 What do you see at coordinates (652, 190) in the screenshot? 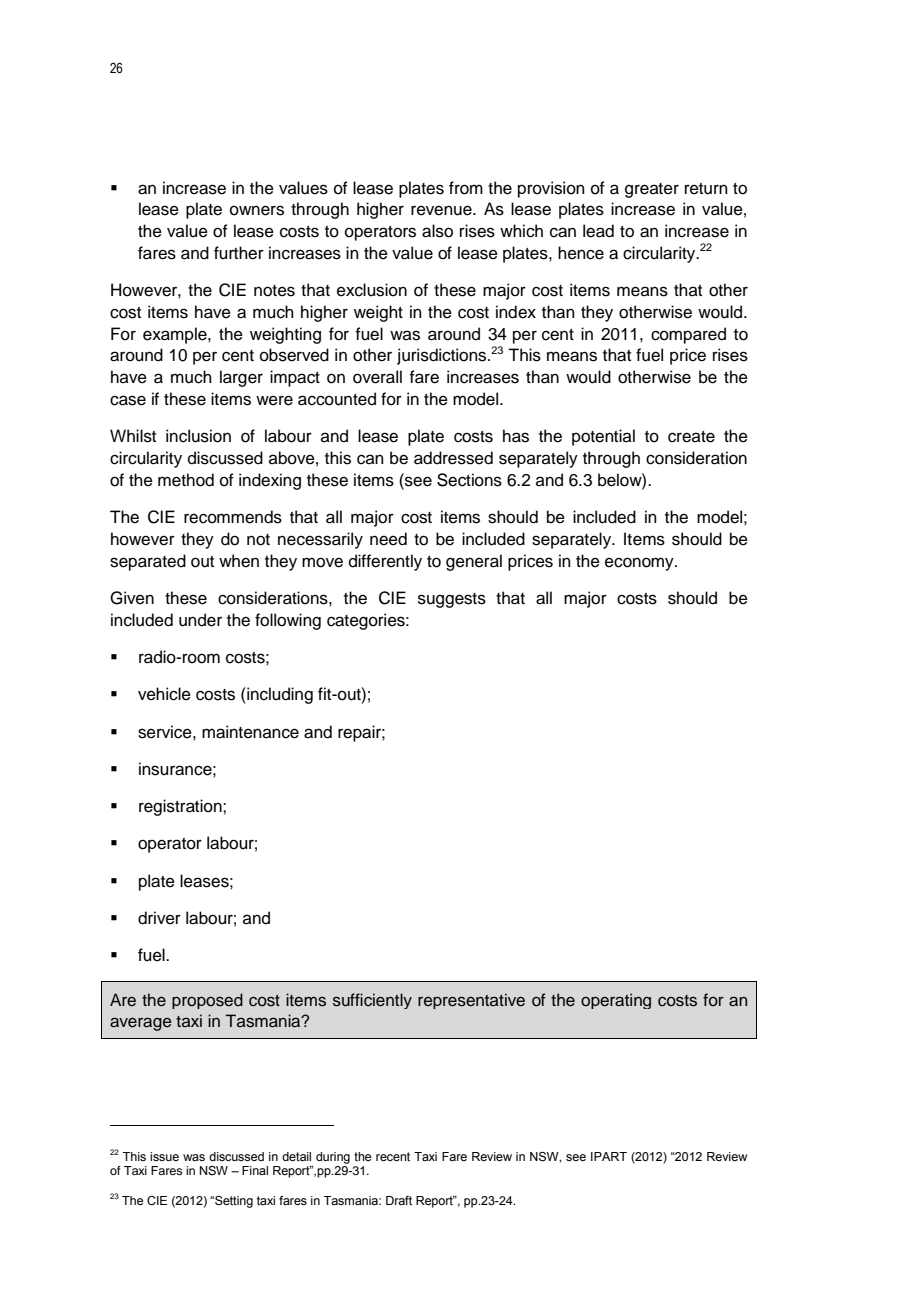
I see `greater` at bounding box center [652, 190].
